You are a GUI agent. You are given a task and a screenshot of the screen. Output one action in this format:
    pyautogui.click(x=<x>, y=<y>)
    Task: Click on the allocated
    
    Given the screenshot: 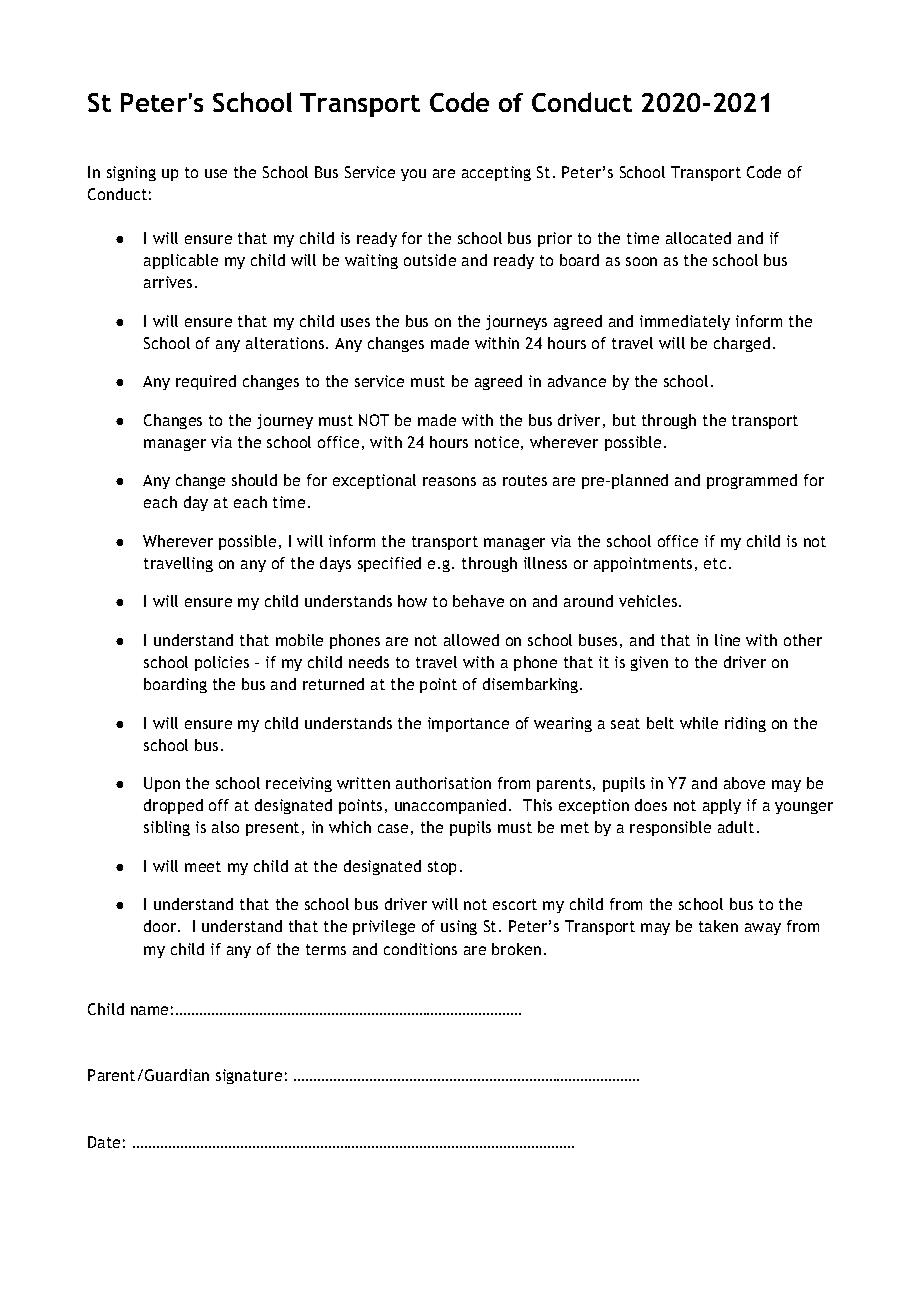 What is the action you would take?
    pyautogui.click(x=698, y=238)
